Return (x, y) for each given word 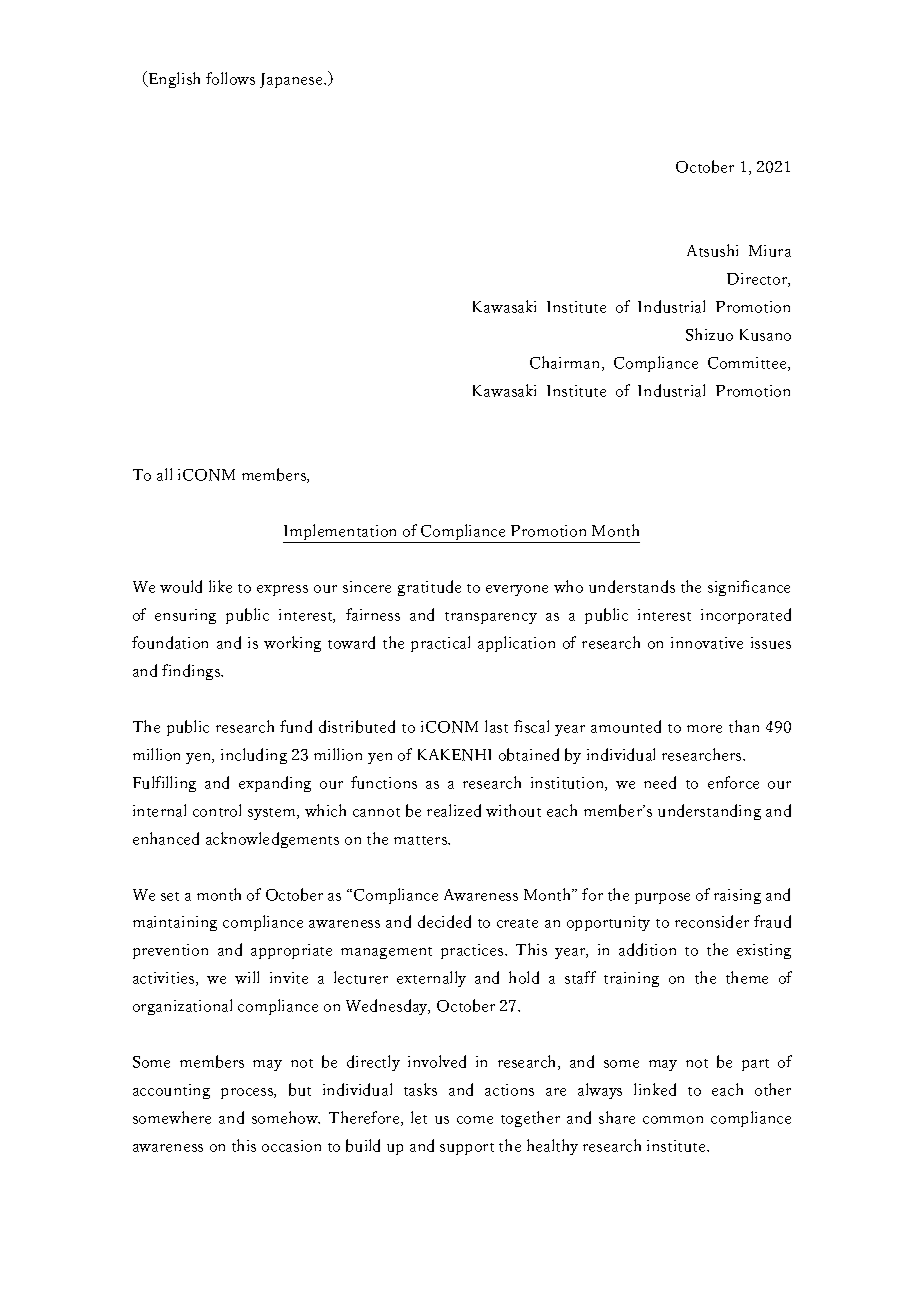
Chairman (566, 363)
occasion (291, 1146)
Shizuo (709, 334)
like (220, 586)
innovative (707, 643)
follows (230, 78)
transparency (491, 618)
